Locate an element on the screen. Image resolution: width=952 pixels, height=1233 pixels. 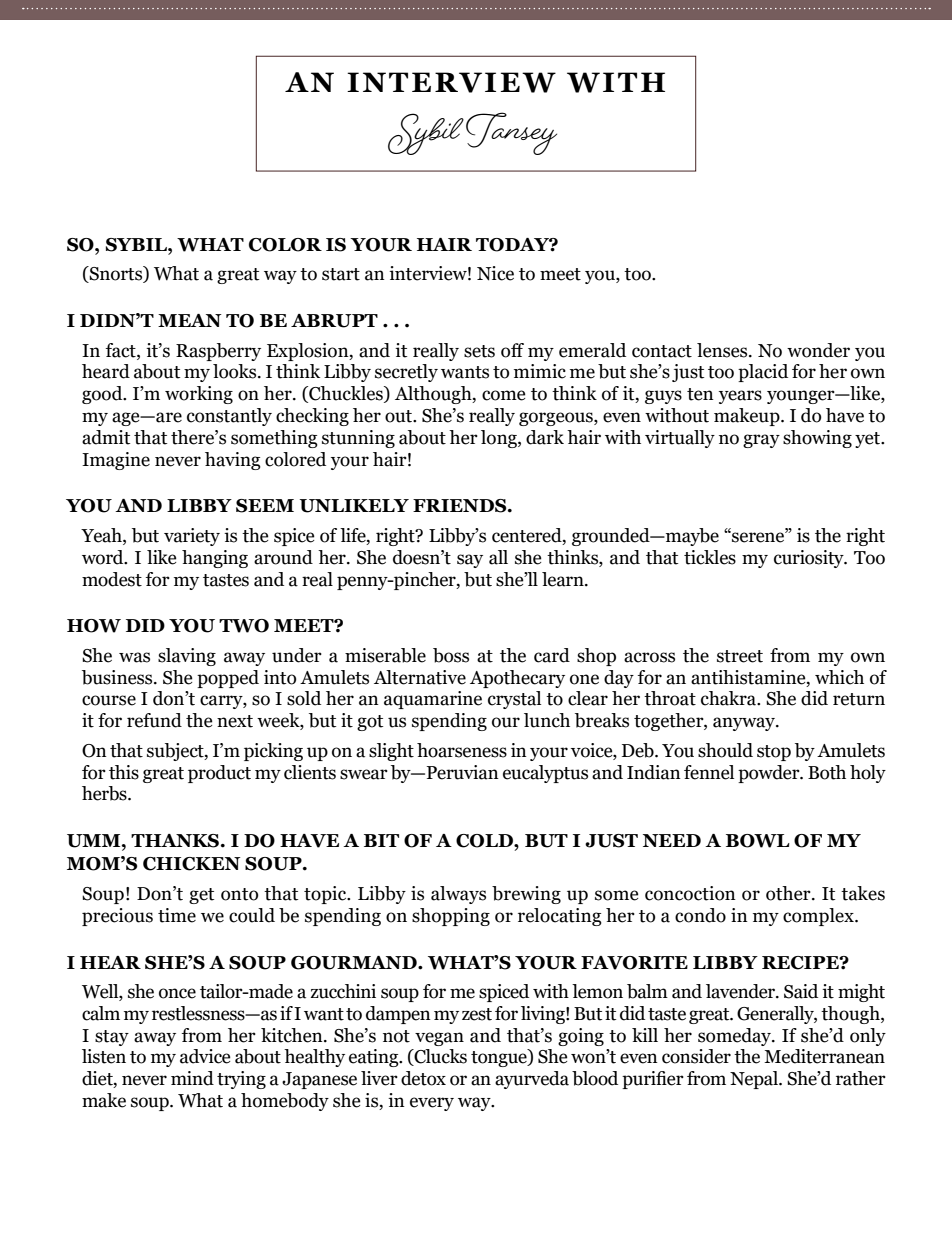
which is located at coordinates (839, 677).
